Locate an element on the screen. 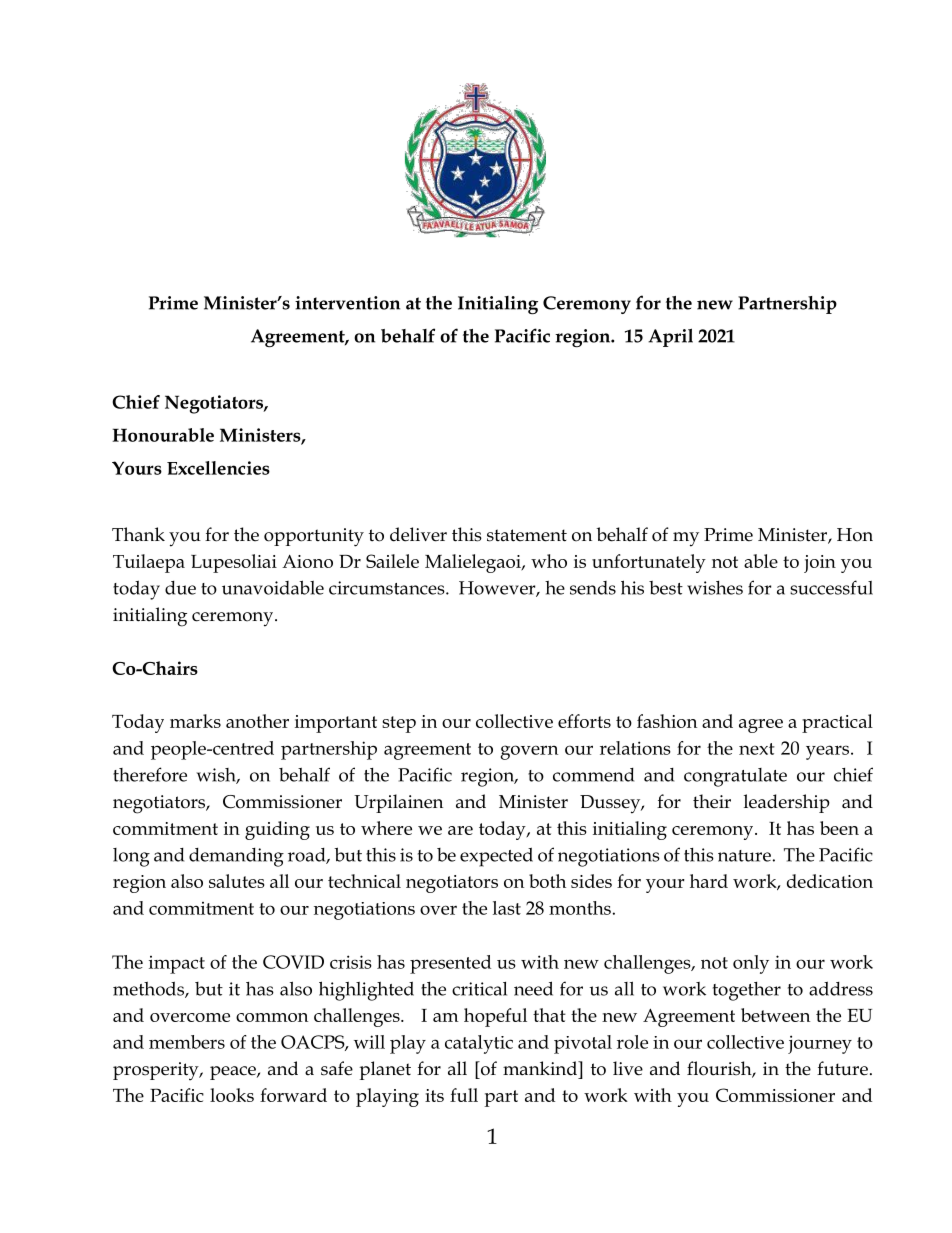 This screenshot has height=1233, width=952. are is located at coordinates (460, 830).
